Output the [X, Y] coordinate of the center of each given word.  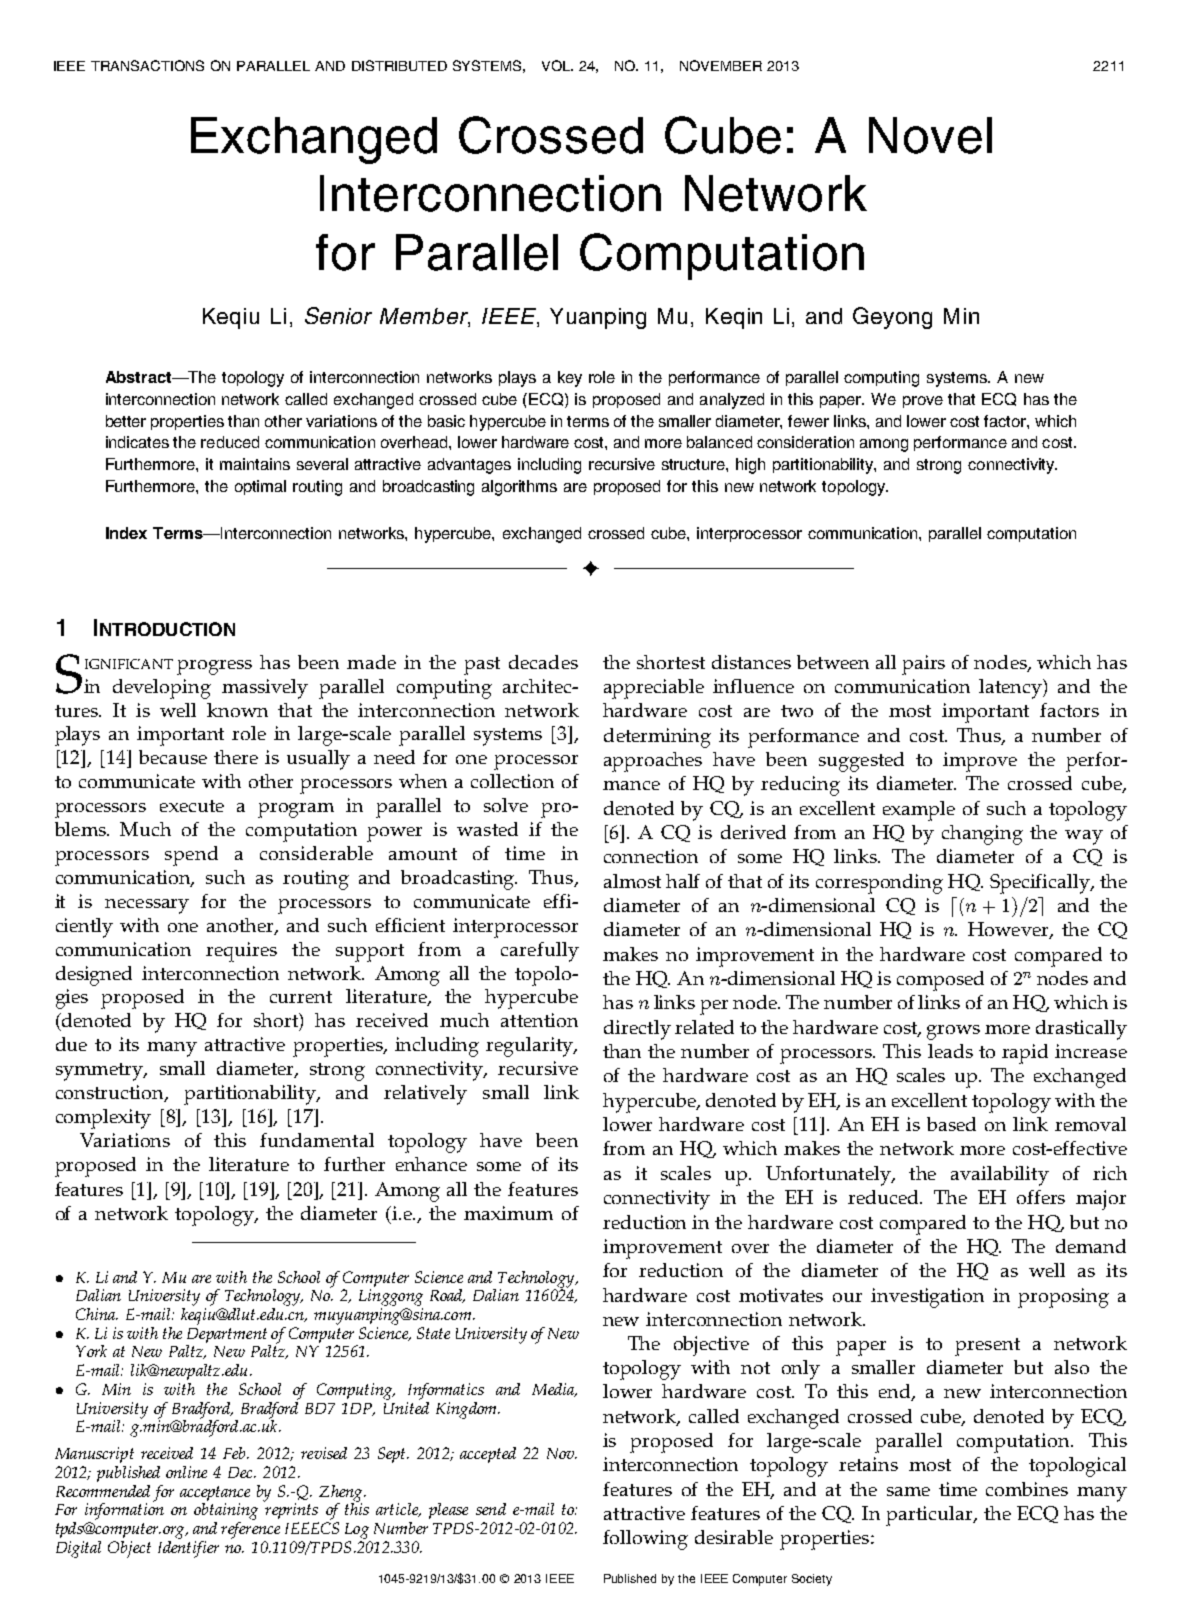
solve [506, 805]
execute [192, 806]
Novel [930, 135]
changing [982, 835]
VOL [557, 65]
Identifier [188, 1548]
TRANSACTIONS [147, 65]
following [645, 1540]
